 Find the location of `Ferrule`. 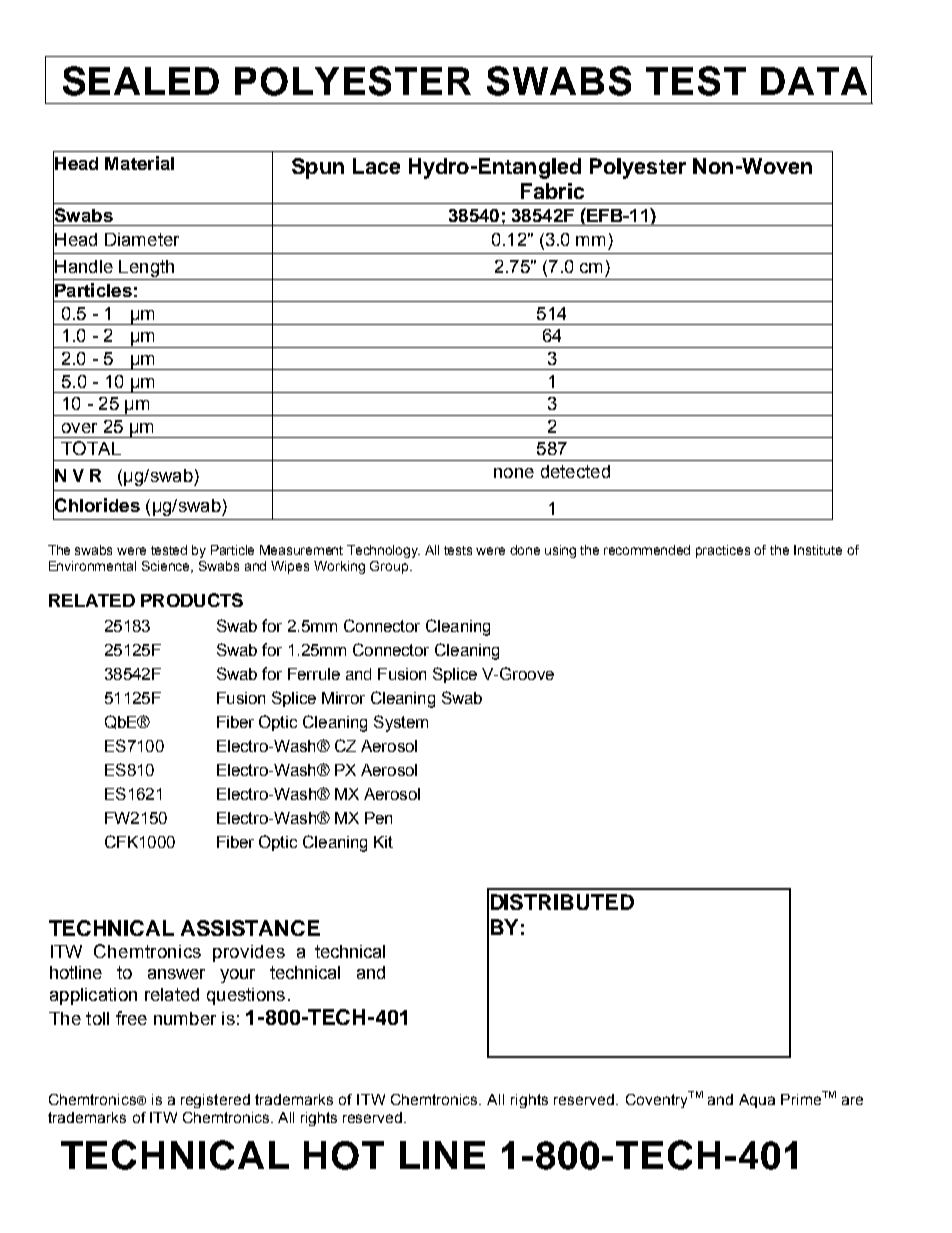

Ferrule is located at coordinates (314, 674).
